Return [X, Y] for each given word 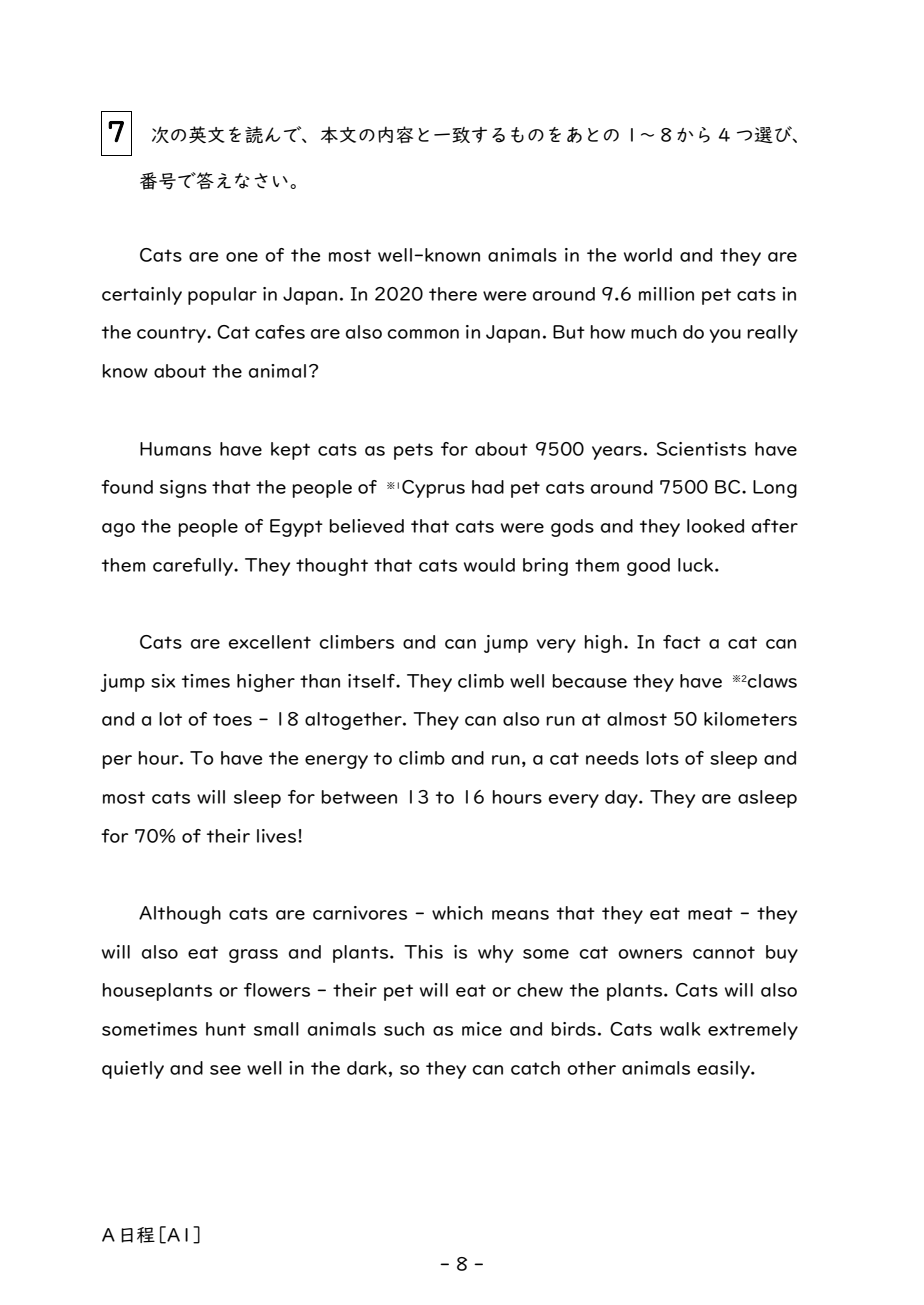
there [453, 294]
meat [710, 913]
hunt [226, 1029]
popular [222, 296]
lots [662, 758]
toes [232, 719]
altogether [354, 721]
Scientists [701, 449]
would [489, 565]
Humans [175, 449]
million [666, 294]
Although [180, 915]
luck [695, 565]
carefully [194, 567]
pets [413, 451]
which [457, 913]
